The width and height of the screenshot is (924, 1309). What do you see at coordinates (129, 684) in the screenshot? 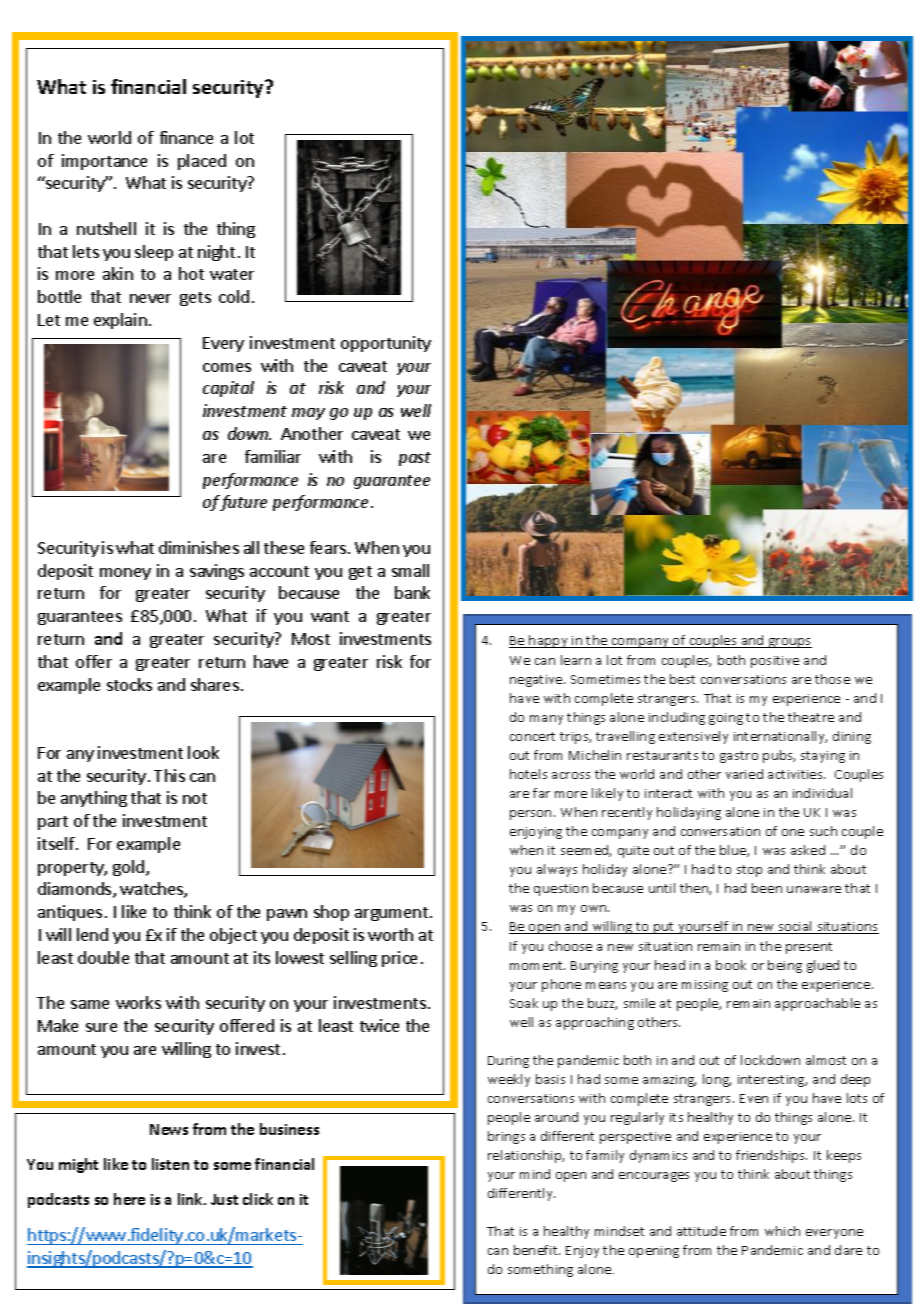
I see `stocks` at bounding box center [129, 684].
